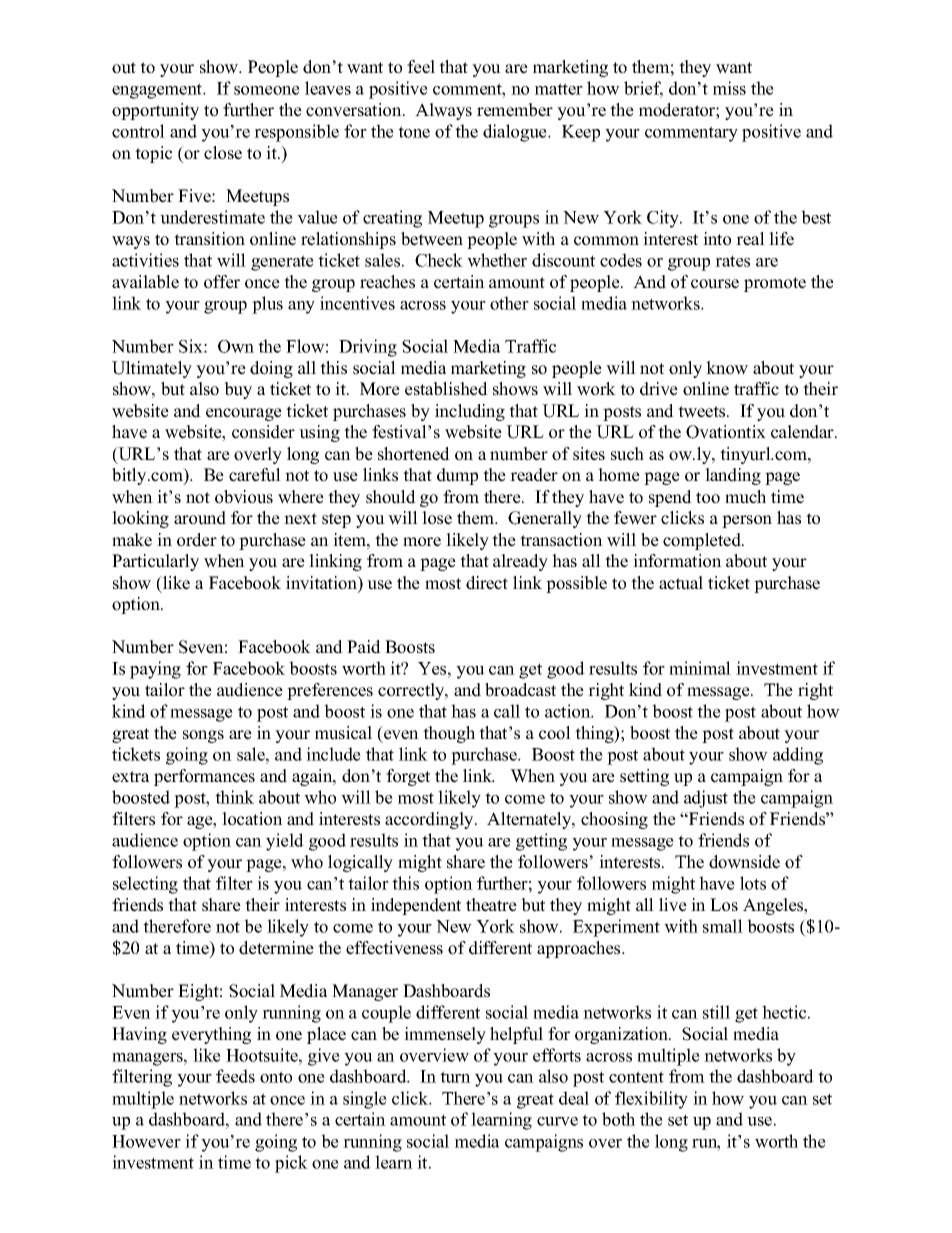  Describe the element at coordinates (146, 1141) in the image. I see `However` at that location.
